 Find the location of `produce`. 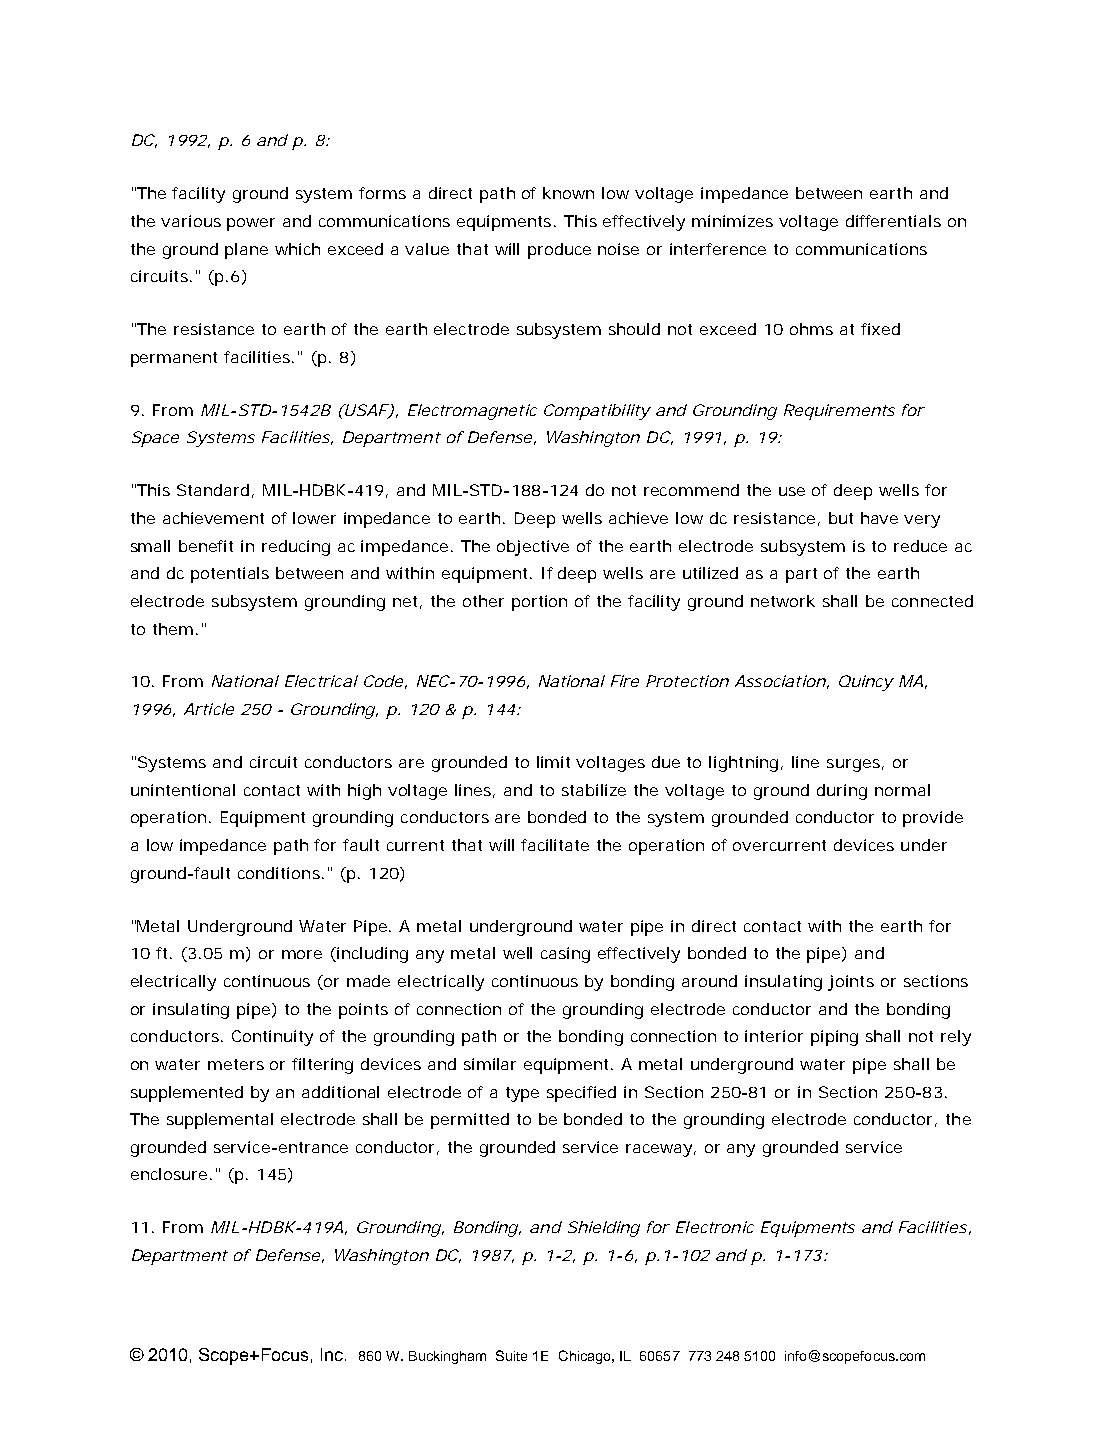

produce is located at coordinates (559, 251).
